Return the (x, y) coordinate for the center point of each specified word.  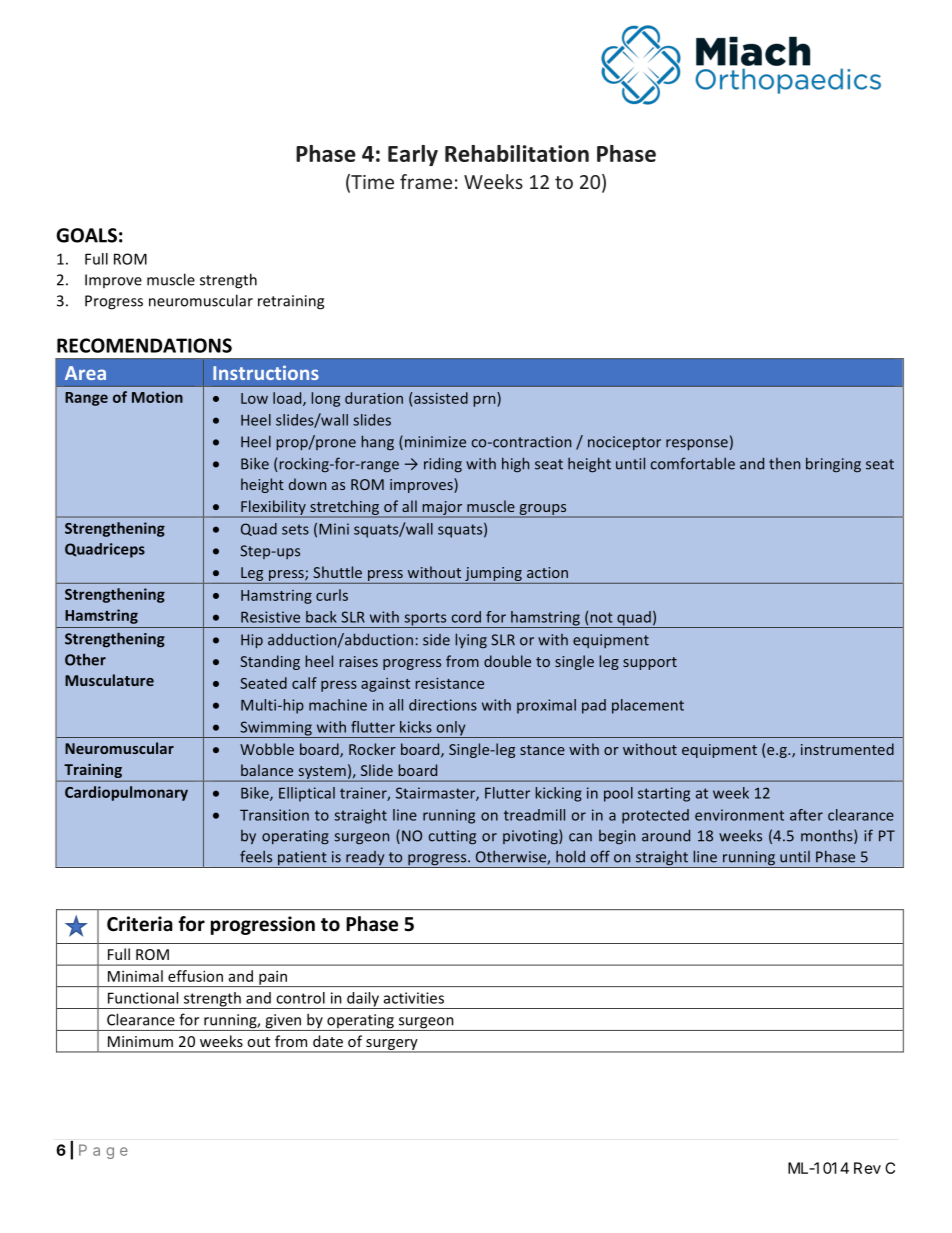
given (283, 1022)
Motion (157, 397)
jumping (493, 575)
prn (486, 401)
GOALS (86, 235)
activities (414, 998)
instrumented (847, 749)
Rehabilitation (517, 153)
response (697, 445)
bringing (833, 465)
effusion (195, 976)
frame (426, 181)
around (666, 835)
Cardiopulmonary (126, 793)
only (451, 729)
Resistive (270, 617)
